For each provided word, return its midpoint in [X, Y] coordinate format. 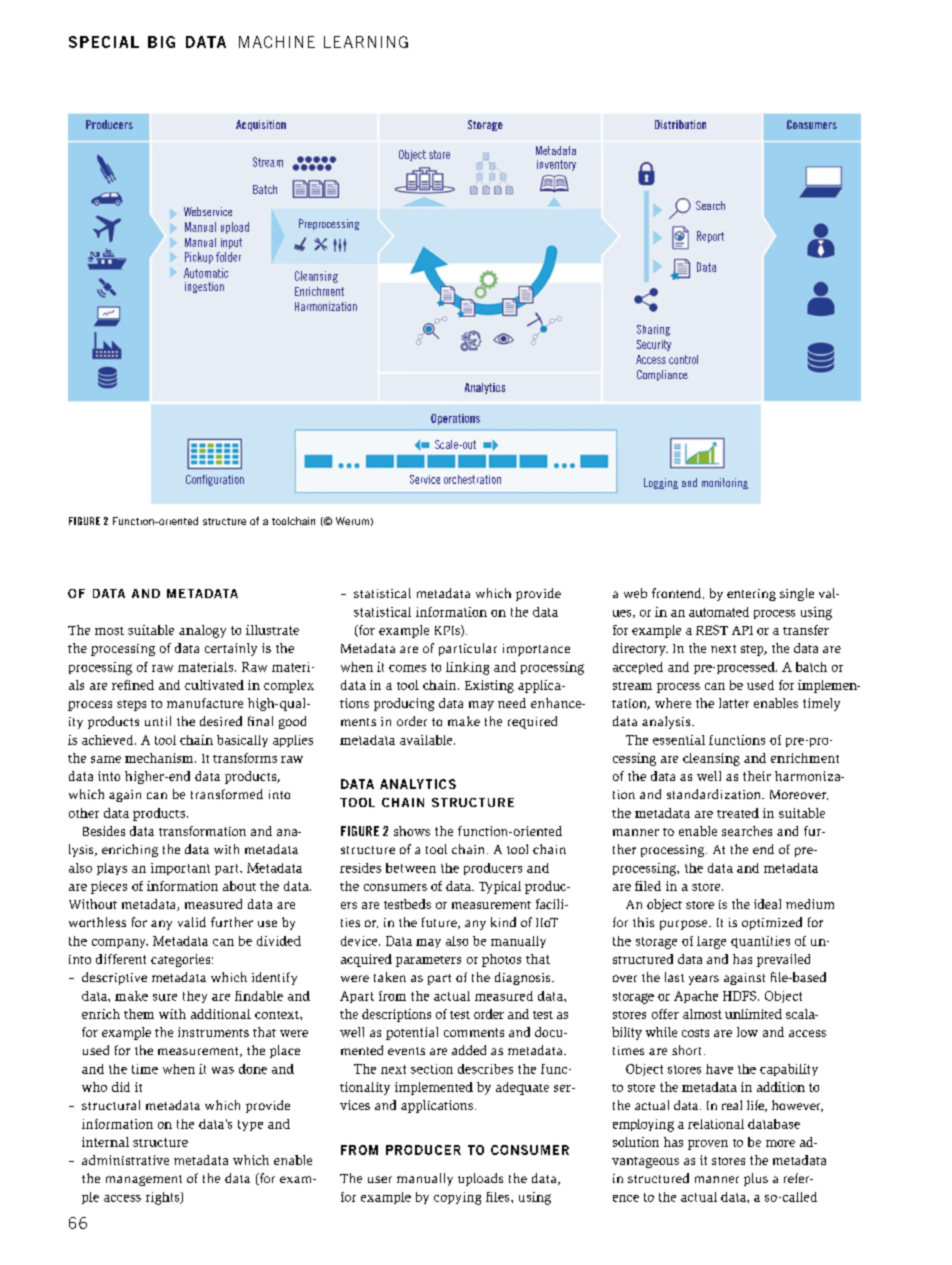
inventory [556, 165]
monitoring [725, 483]
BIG [161, 42]
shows [412, 831]
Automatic [206, 273]
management [144, 1180]
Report [710, 237]
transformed [227, 794]
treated [738, 813]
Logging [661, 483]
